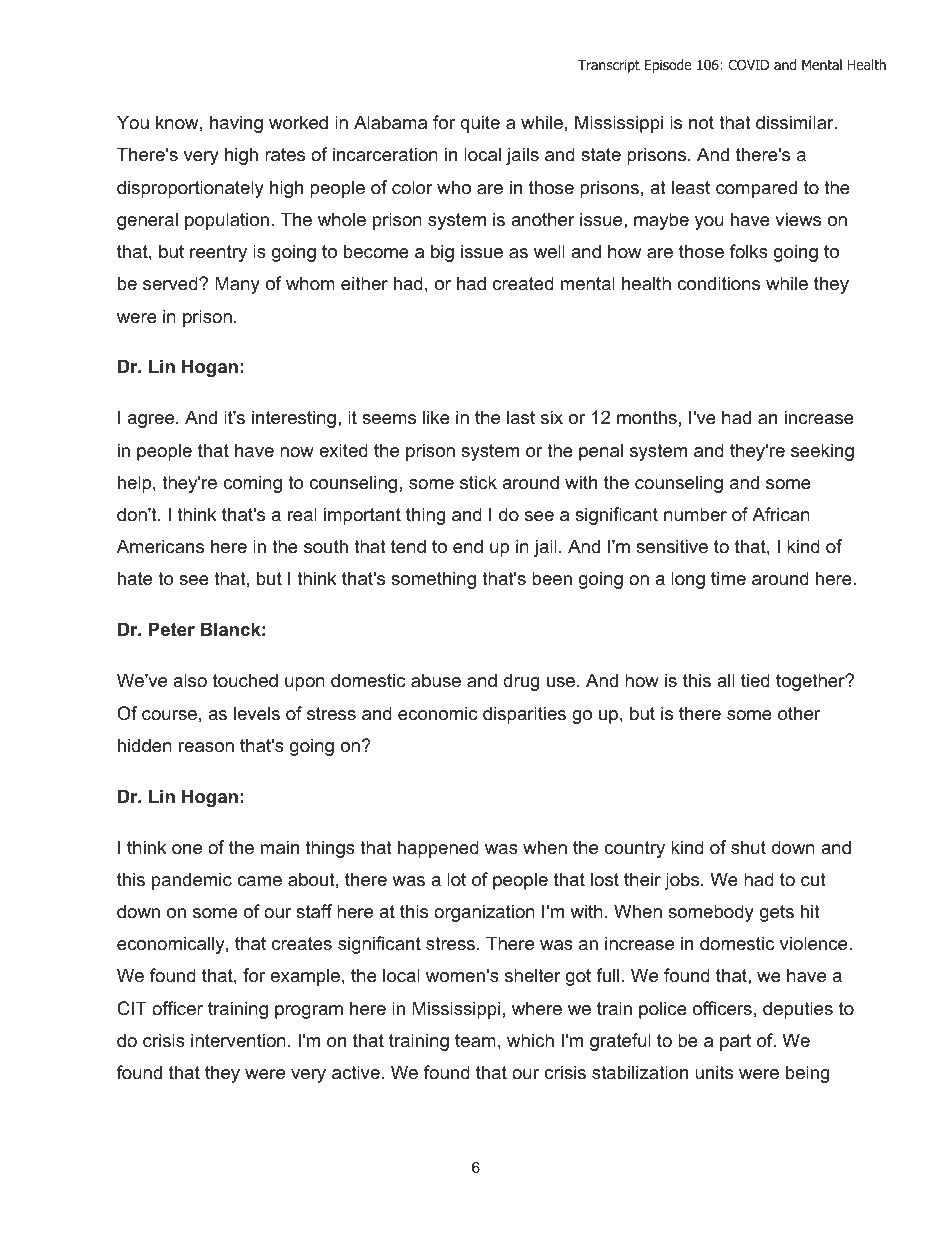 This page has width=952, height=1233. What do you see at coordinates (735, 1042) in the page?
I see `part` at bounding box center [735, 1042].
